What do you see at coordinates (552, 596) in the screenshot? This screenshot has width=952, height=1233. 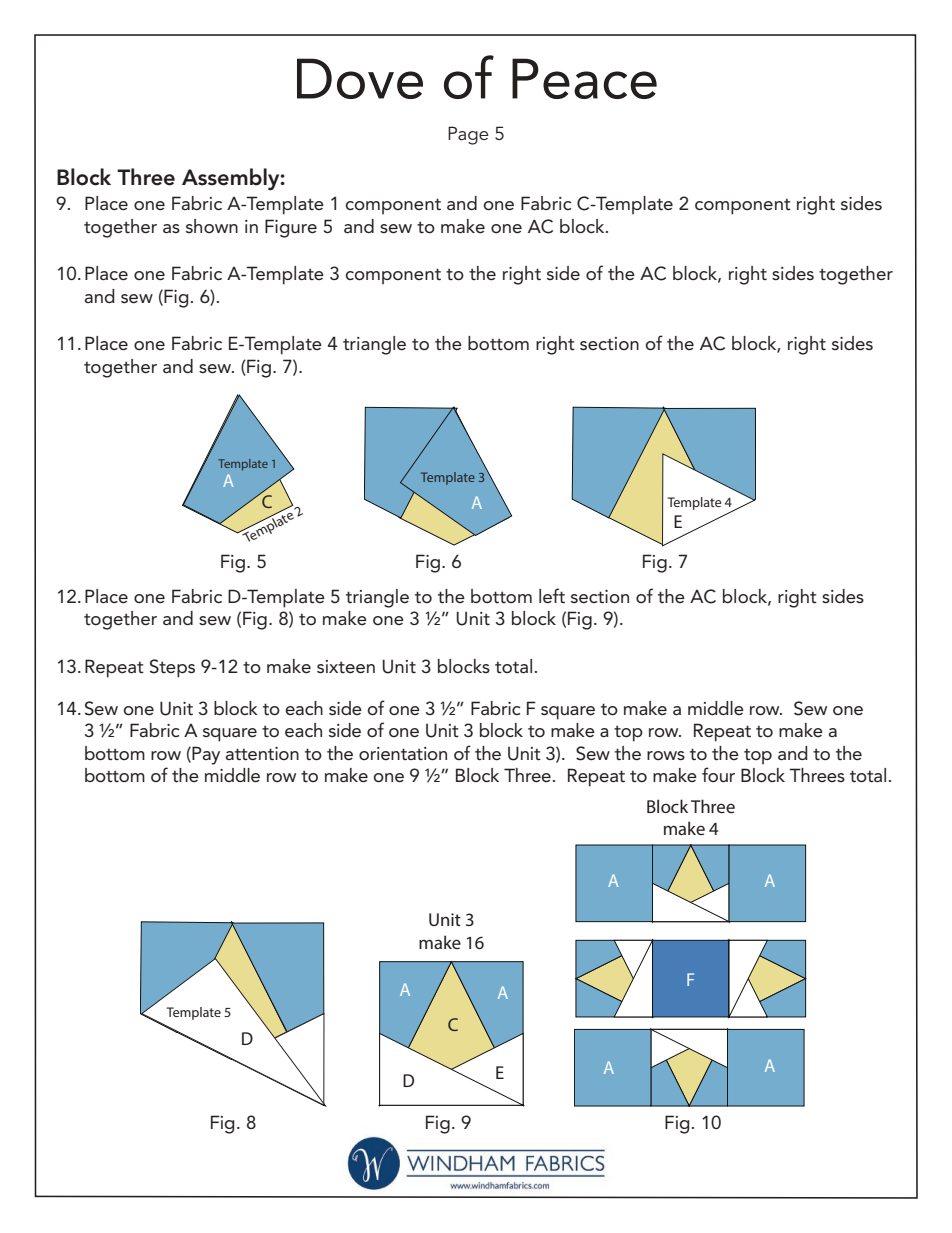 I see `left` at bounding box center [552, 596].
